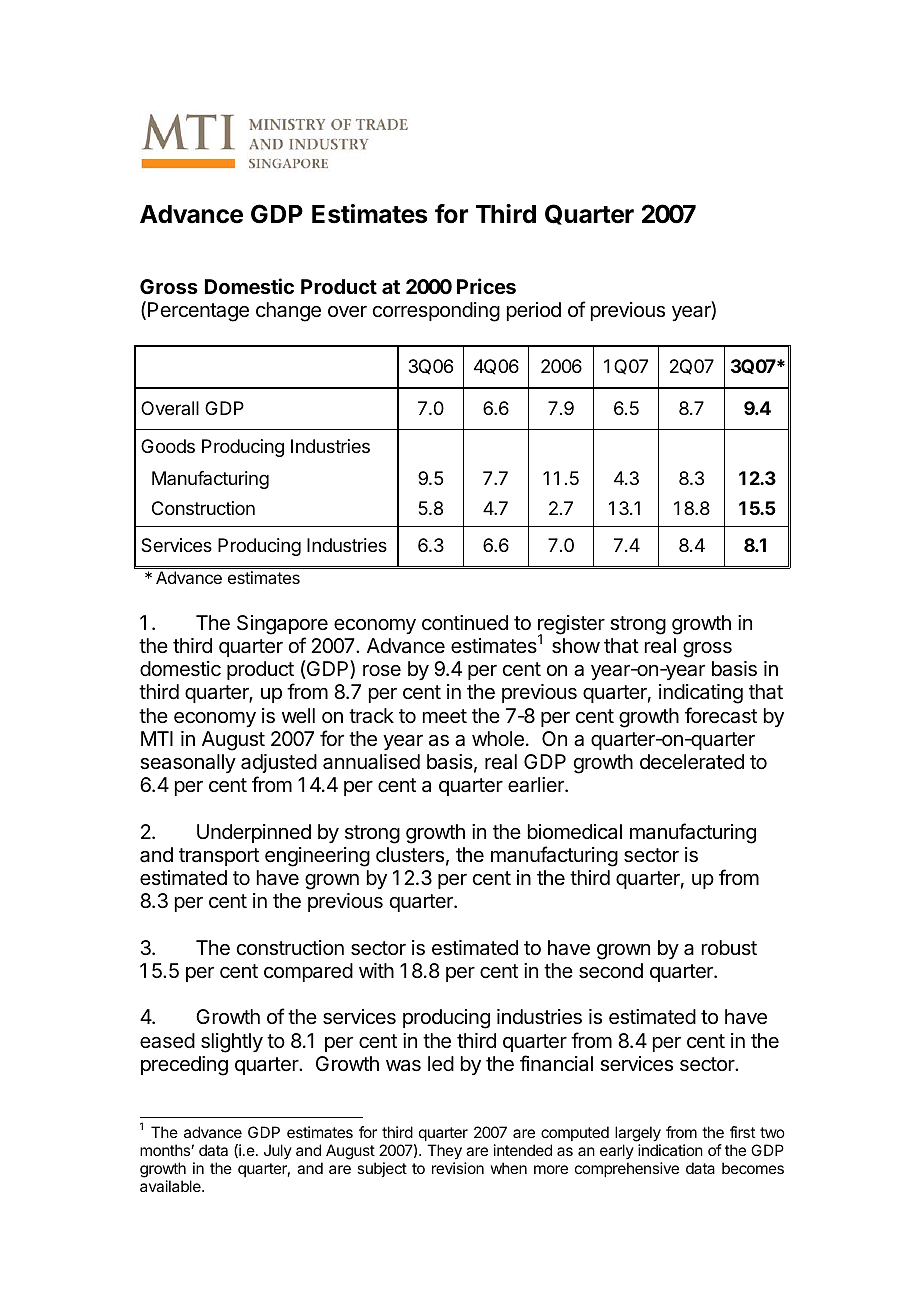  I want to click on revision, so click(458, 1168).
